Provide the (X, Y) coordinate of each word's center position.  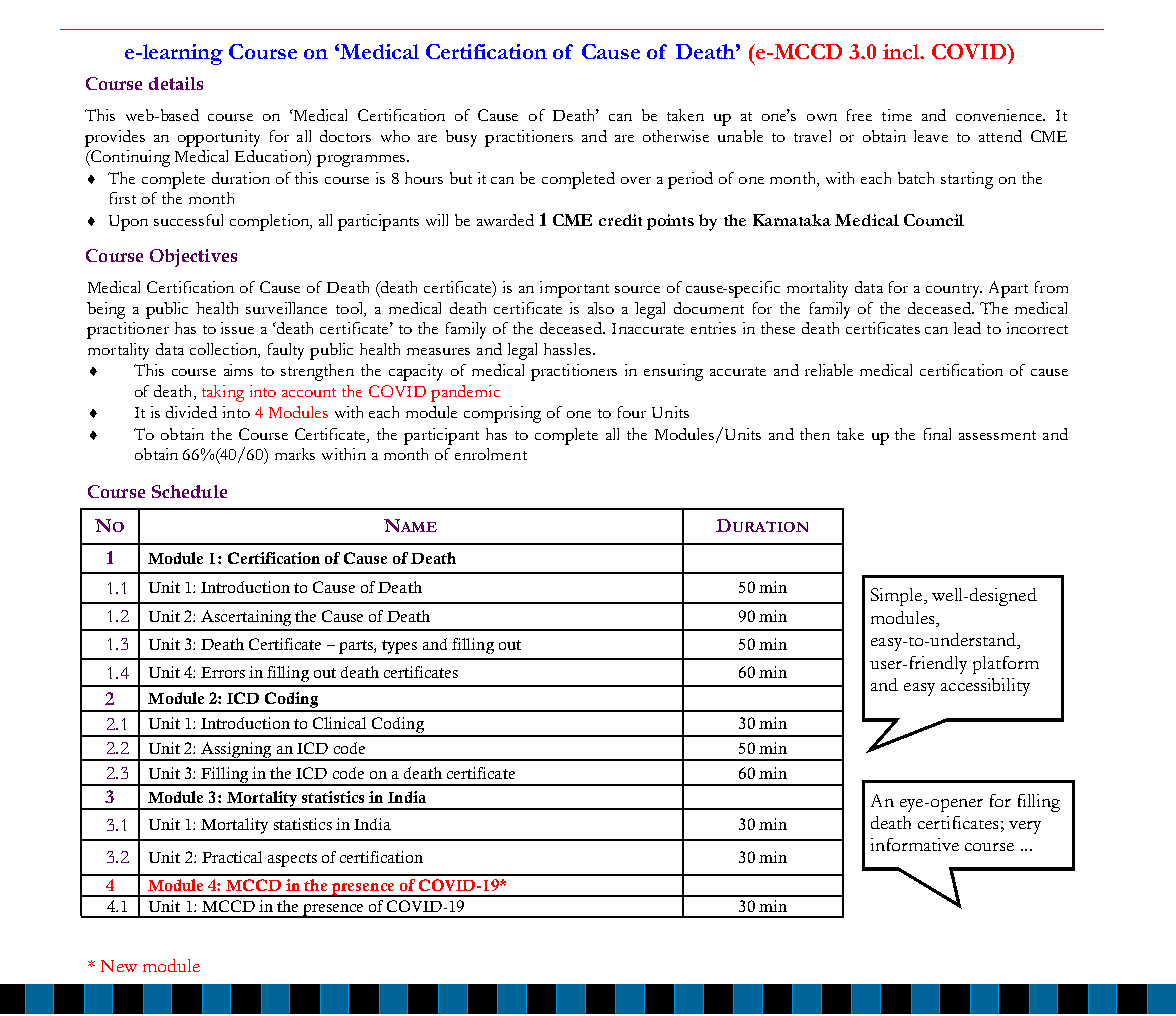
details (176, 83)
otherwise (676, 136)
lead (967, 328)
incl (902, 51)
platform (1006, 665)
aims (238, 370)
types (399, 647)
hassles (567, 349)
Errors (223, 672)
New (119, 966)
